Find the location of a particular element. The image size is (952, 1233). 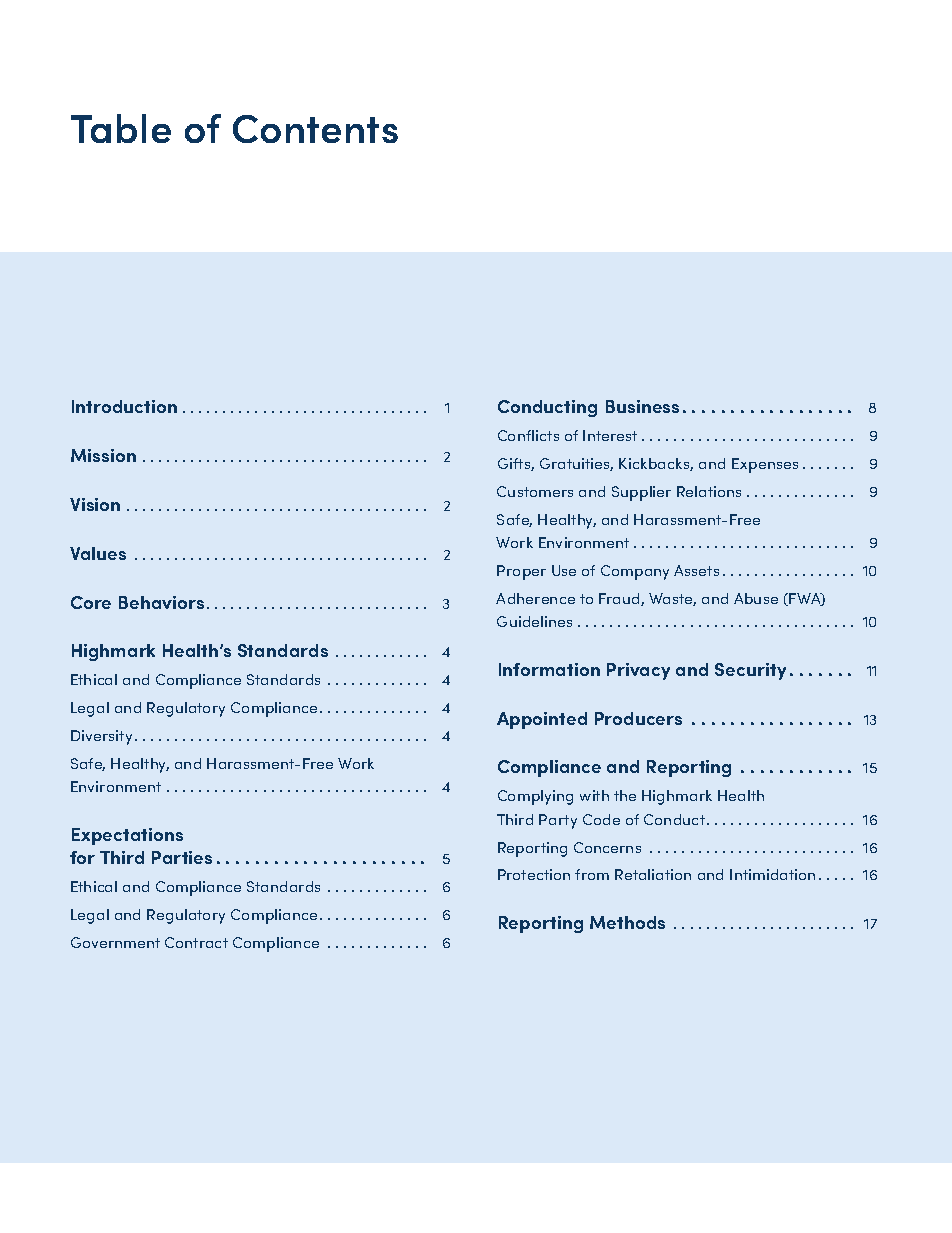

Behaviors is located at coordinates (161, 602).
